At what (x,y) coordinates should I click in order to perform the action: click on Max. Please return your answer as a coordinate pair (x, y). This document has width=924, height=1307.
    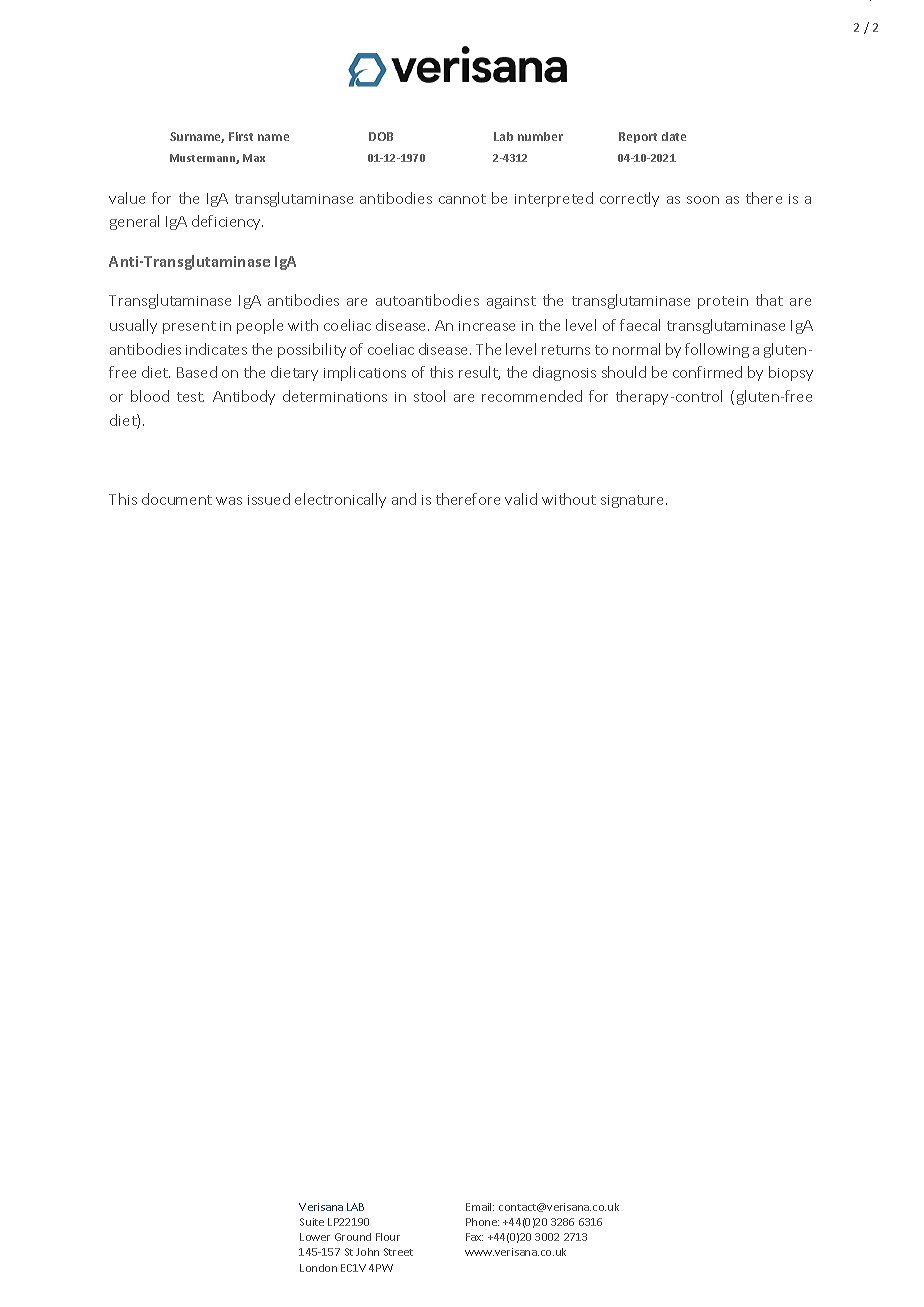
    Looking at the image, I should click on (254, 158).
